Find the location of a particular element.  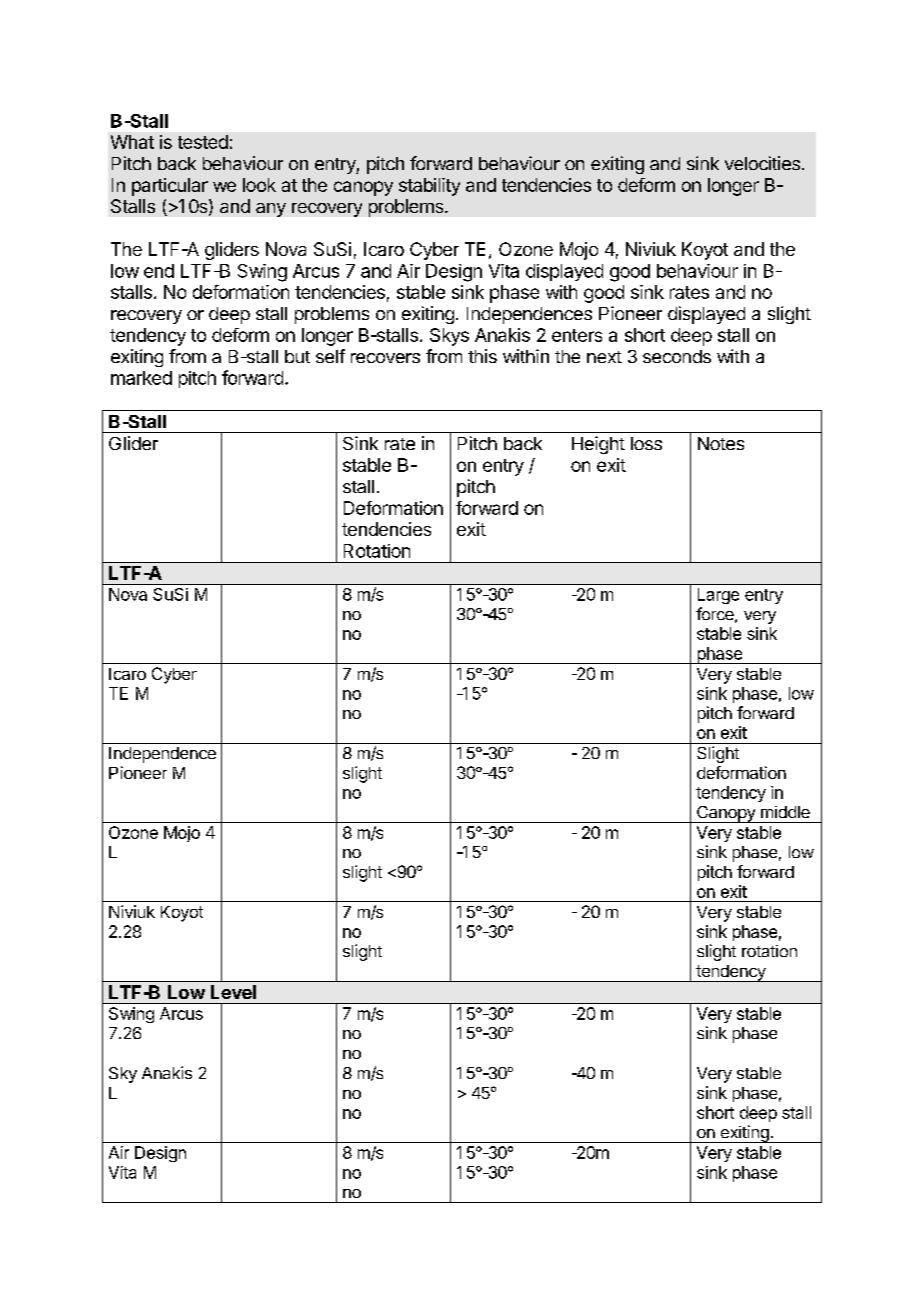

stability is located at coordinates (429, 187).
